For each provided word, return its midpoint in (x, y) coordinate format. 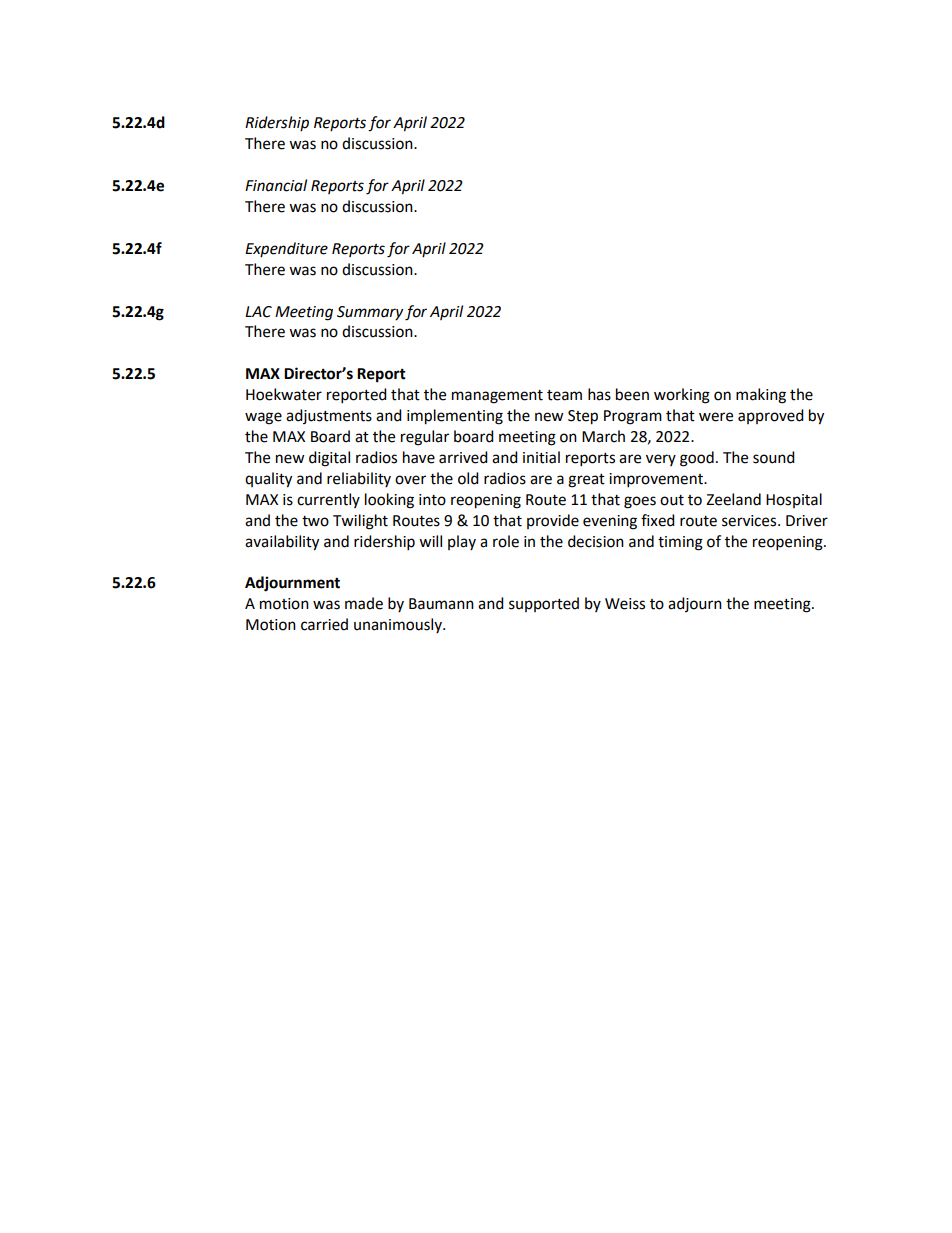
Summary (370, 313)
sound (774, 457)
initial (541, 457)
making (761, 396)
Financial (276, 185)
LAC (258, 312)
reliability (359, 479)
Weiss (625, 604)
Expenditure (286, 249)
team (564, 395)
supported (544, 604)
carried (324, 624)
